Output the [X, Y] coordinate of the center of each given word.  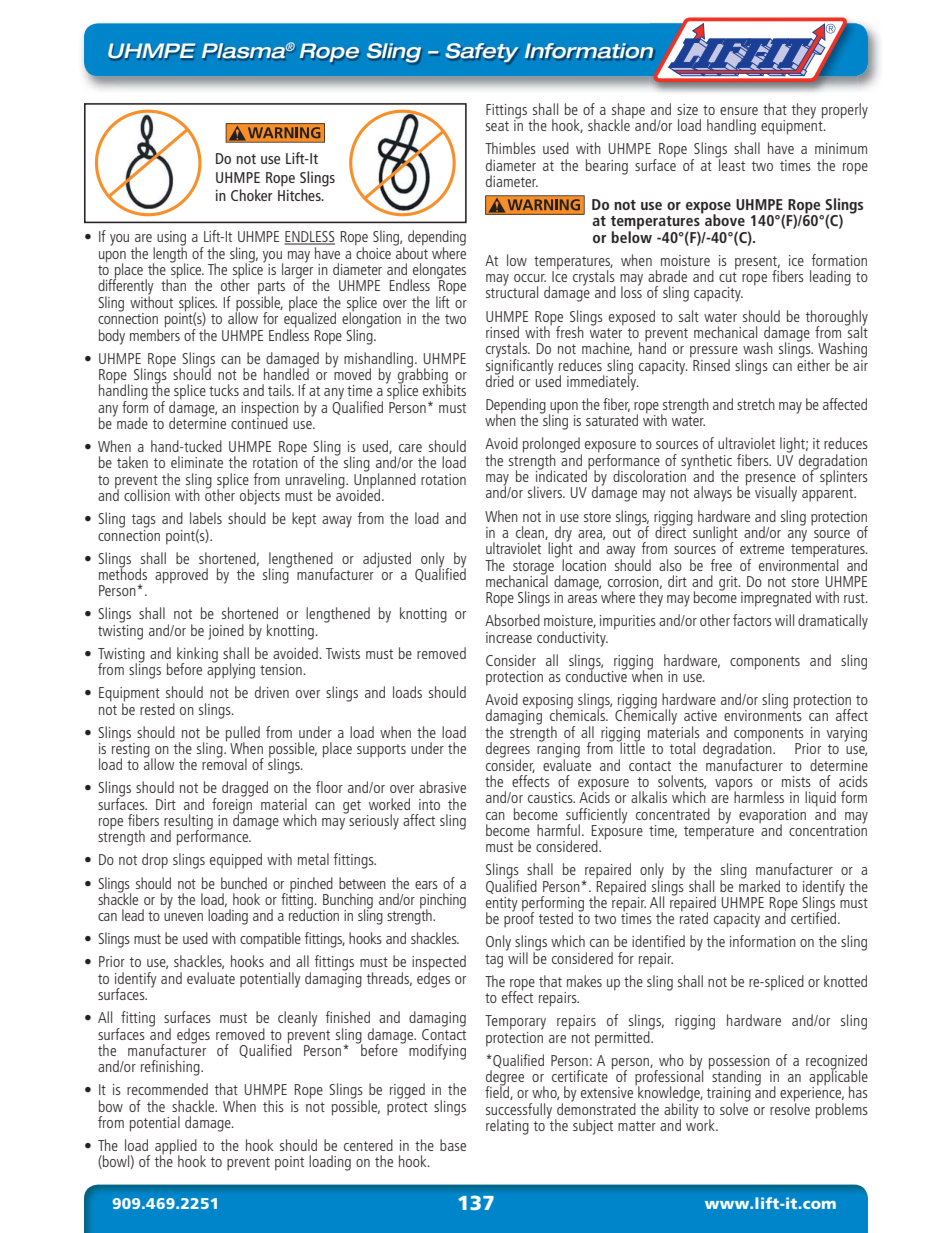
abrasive [442, 787]
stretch [756, 404]
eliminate [197, 462]
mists [796, 781]
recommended [167, 1089]
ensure [739, 111]
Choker [252, 195]
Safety [481, 53]
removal [224, 763]
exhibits [444, 389]
